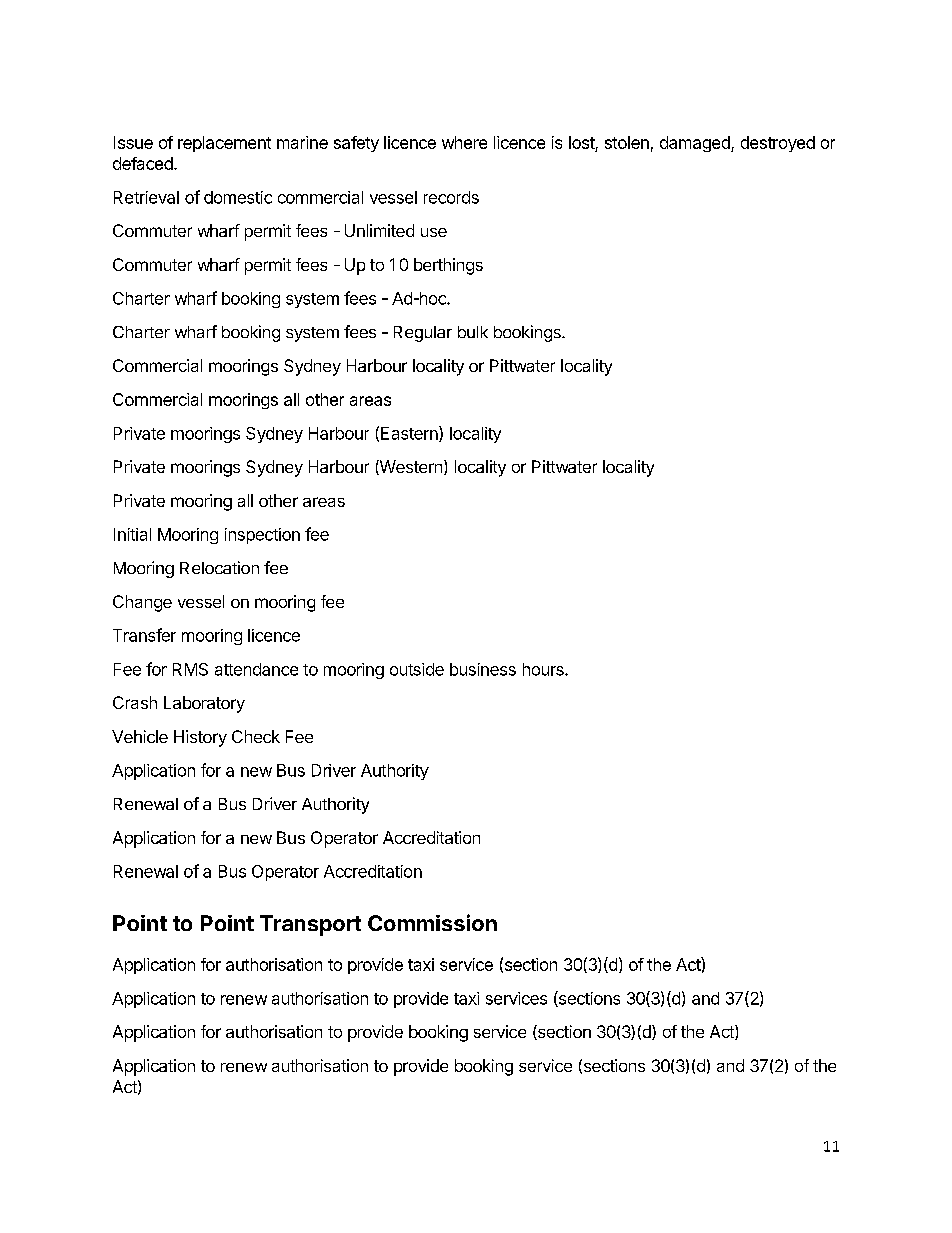  What do you see at coordinates (464, 142) in the screenshot?
I see `where` at bounding box center [464, 142].
